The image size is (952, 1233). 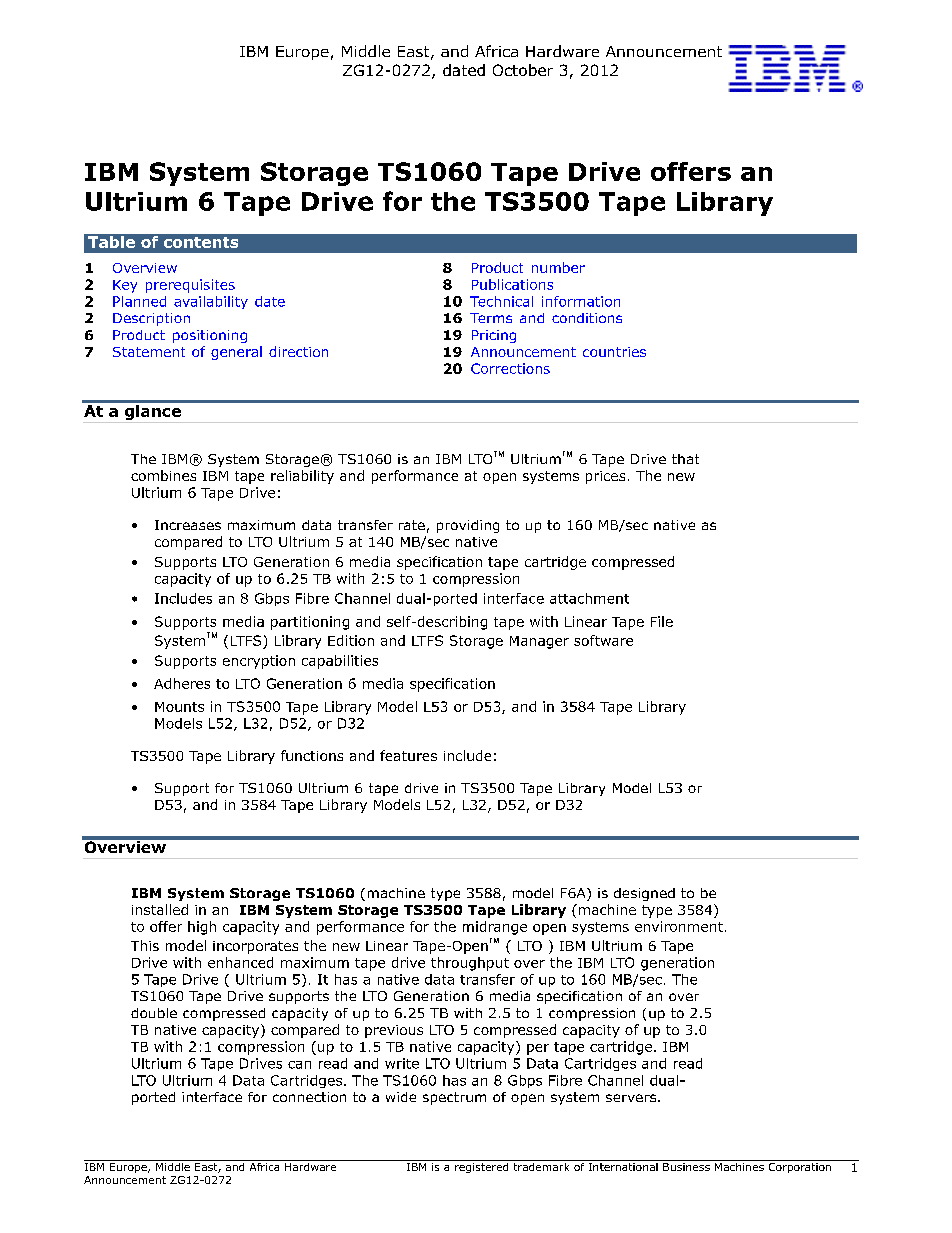 I want to click on Business, so click(x=686, y=1165).
